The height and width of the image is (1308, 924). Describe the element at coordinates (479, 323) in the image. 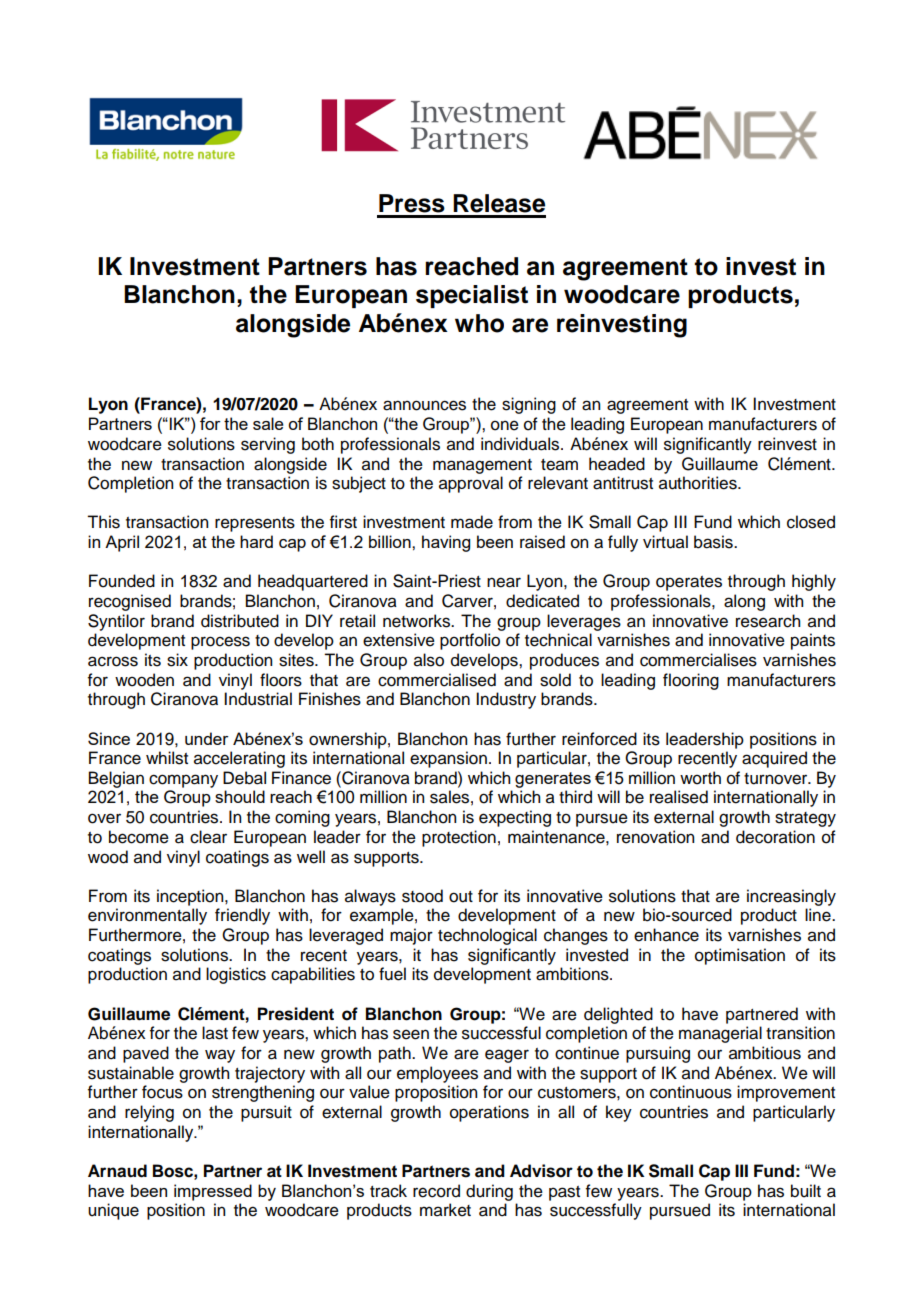

I see `who` at that location.
